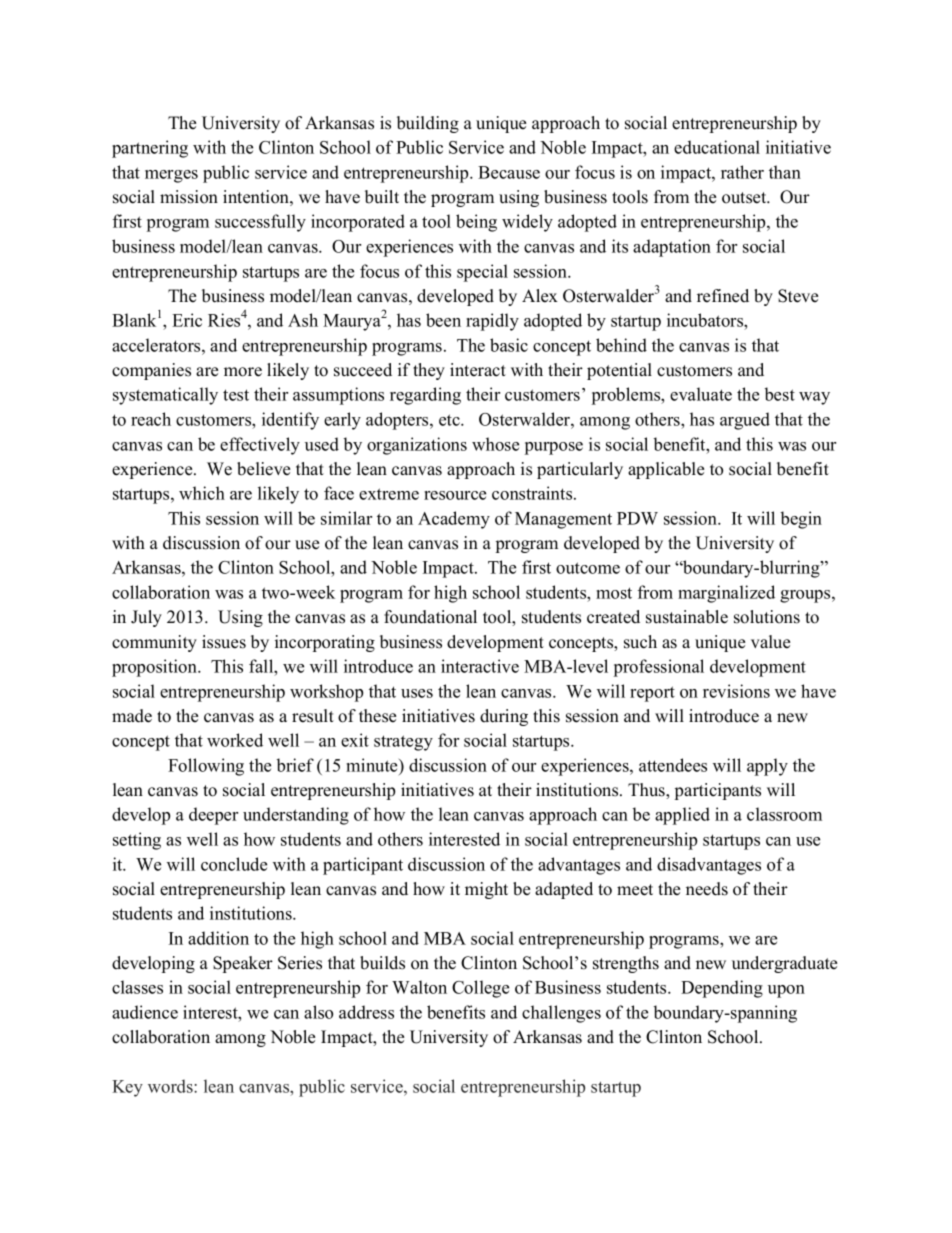  Describe the element at coordinates (509, 172) in the page. I see `Because` at that location.
